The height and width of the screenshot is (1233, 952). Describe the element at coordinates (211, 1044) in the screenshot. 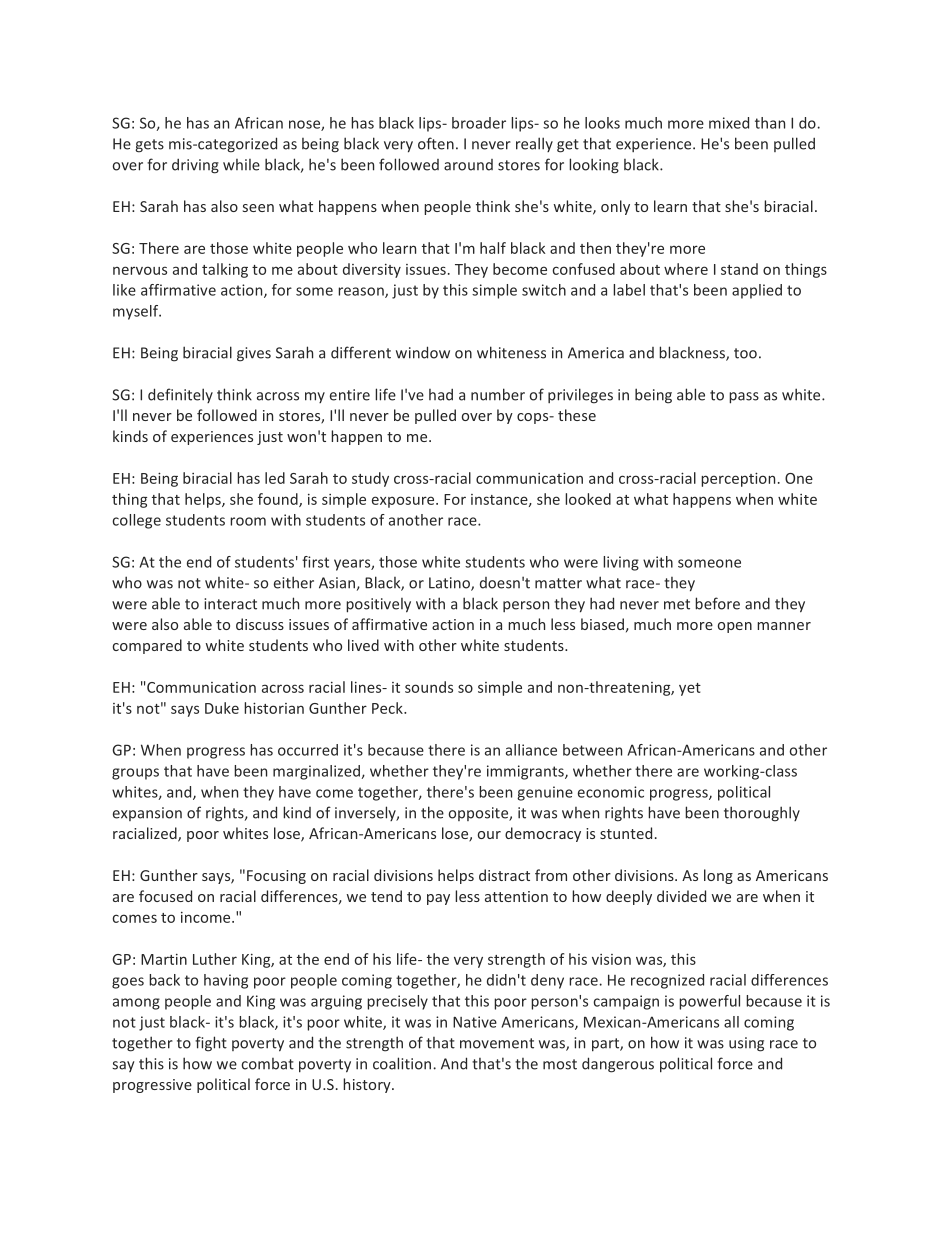

I see `fight` at that location.
